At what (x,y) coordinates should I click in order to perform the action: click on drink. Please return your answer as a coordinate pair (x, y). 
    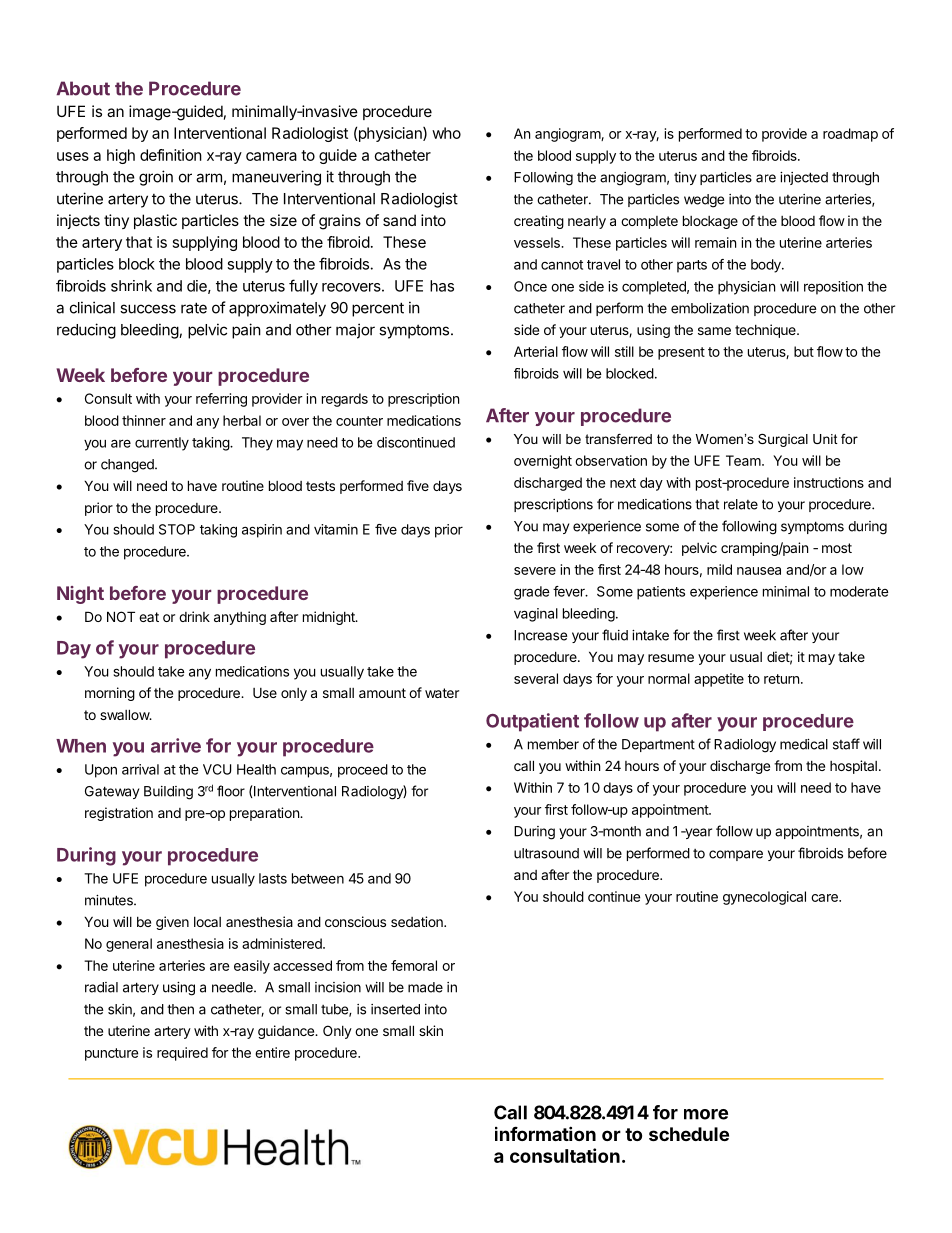
    Looking at the image, I should click on (194, 616).
